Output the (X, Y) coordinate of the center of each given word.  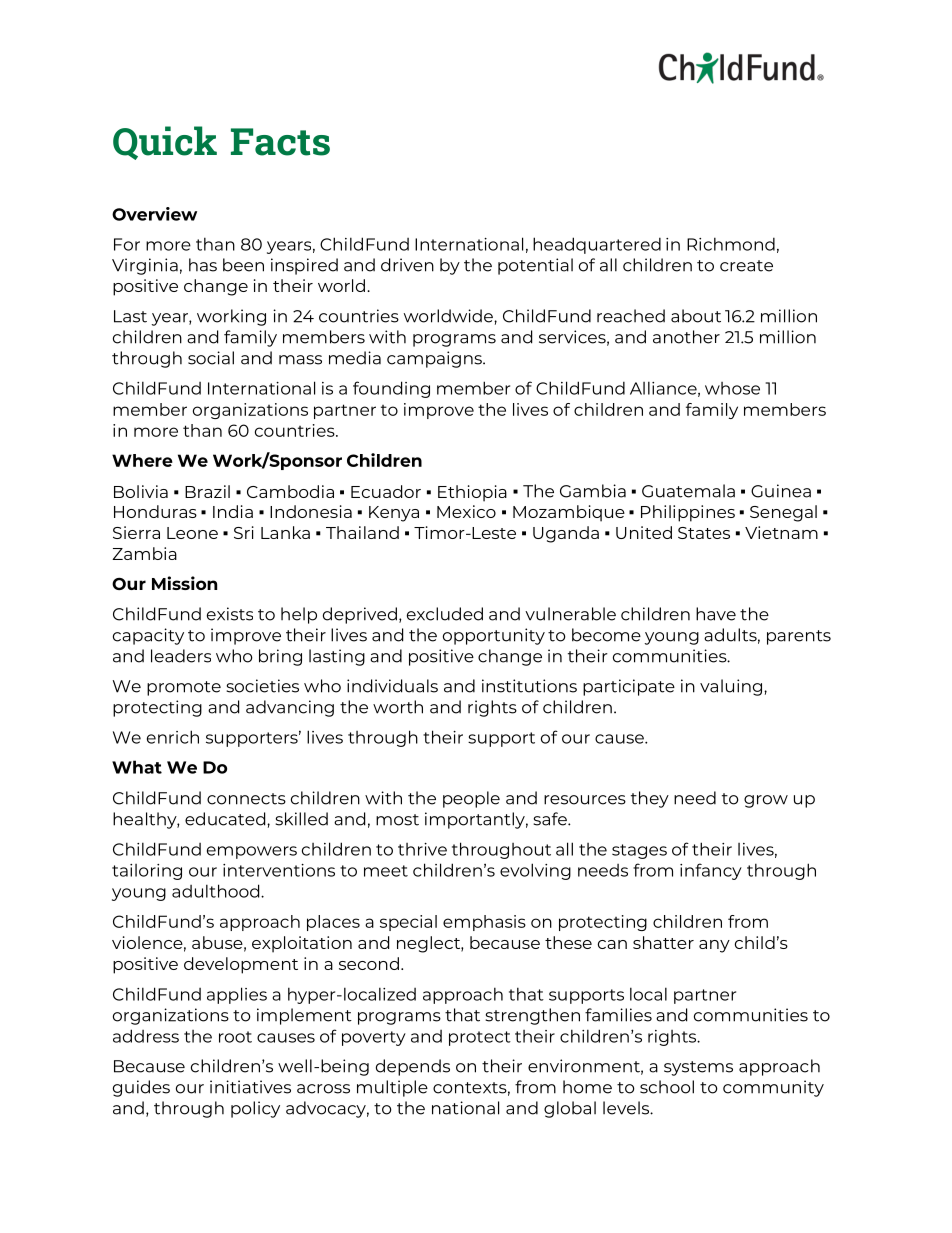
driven (407, 265)
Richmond (731, 244)
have (716, 614)
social (211, 358)
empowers (252, 852)
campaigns (435, 359)
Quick (165, 143)
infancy (711, 871)
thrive (422, 849)
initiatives (250, 1087)
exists (230, 614)
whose (732, 388)
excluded (445, 614)
